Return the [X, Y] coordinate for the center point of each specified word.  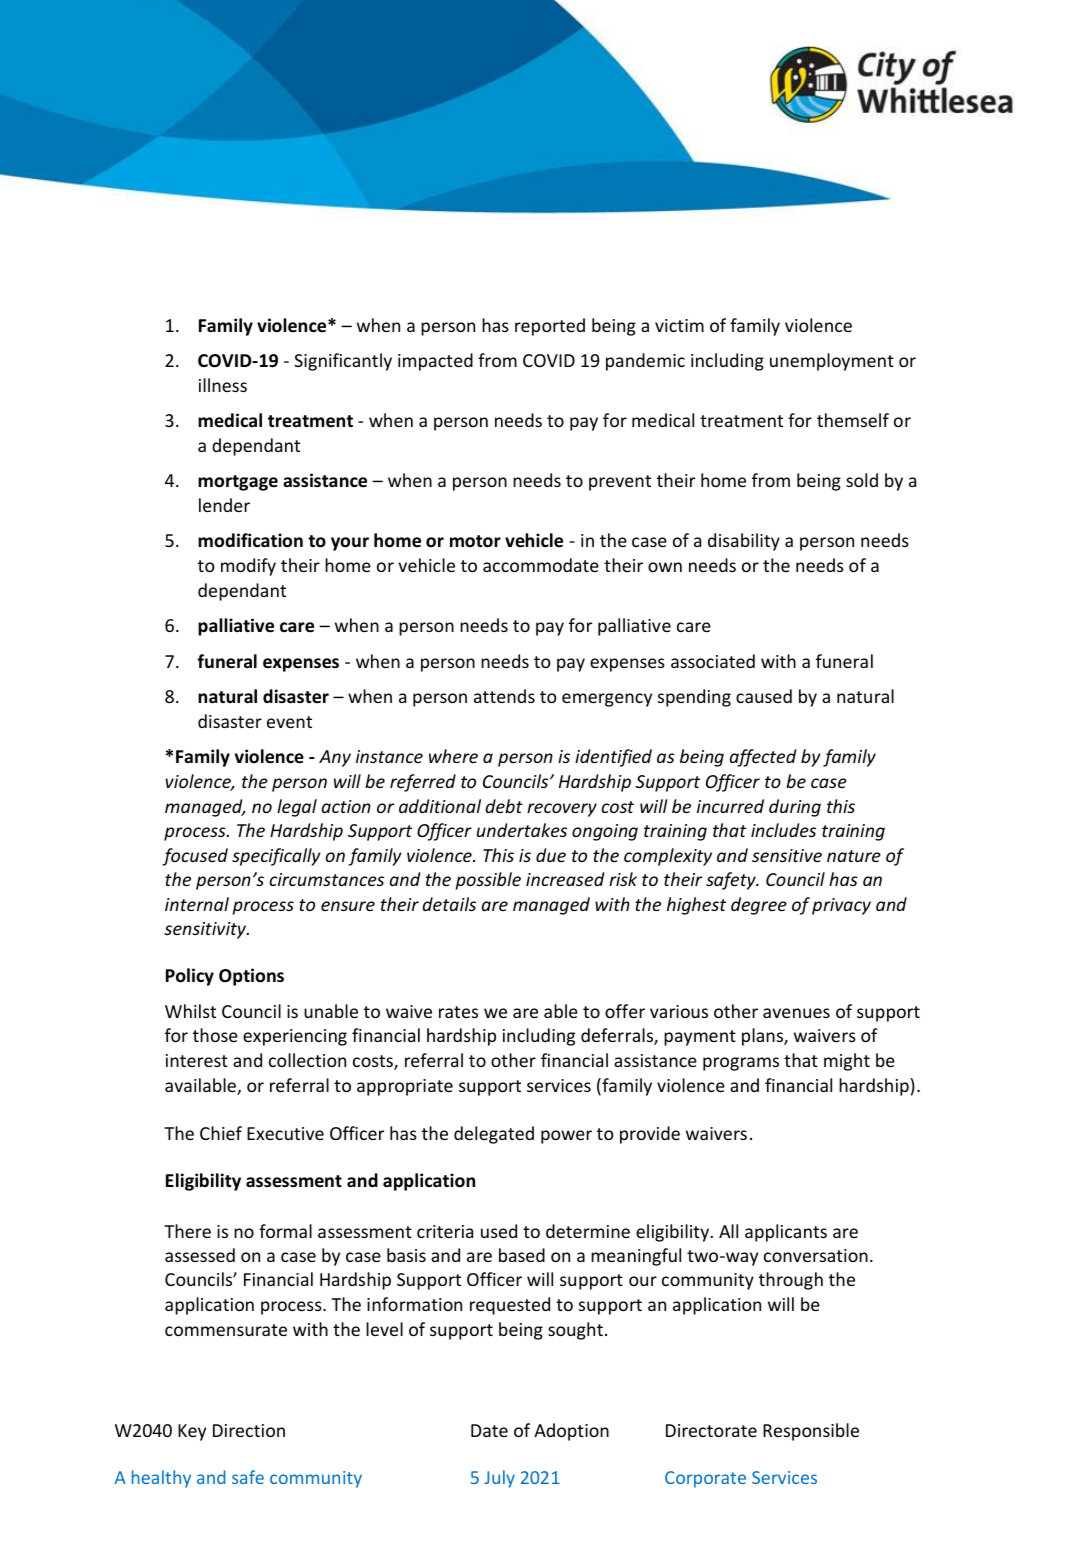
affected [763, 758]
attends [504, 696]
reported [550, 327]
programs [741, 1064]
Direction [249, 1430]
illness [223, 385]
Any [335, 758]
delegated [494, 1135]
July [500, 1479]
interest [197, 1060]
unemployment [832, 362]
